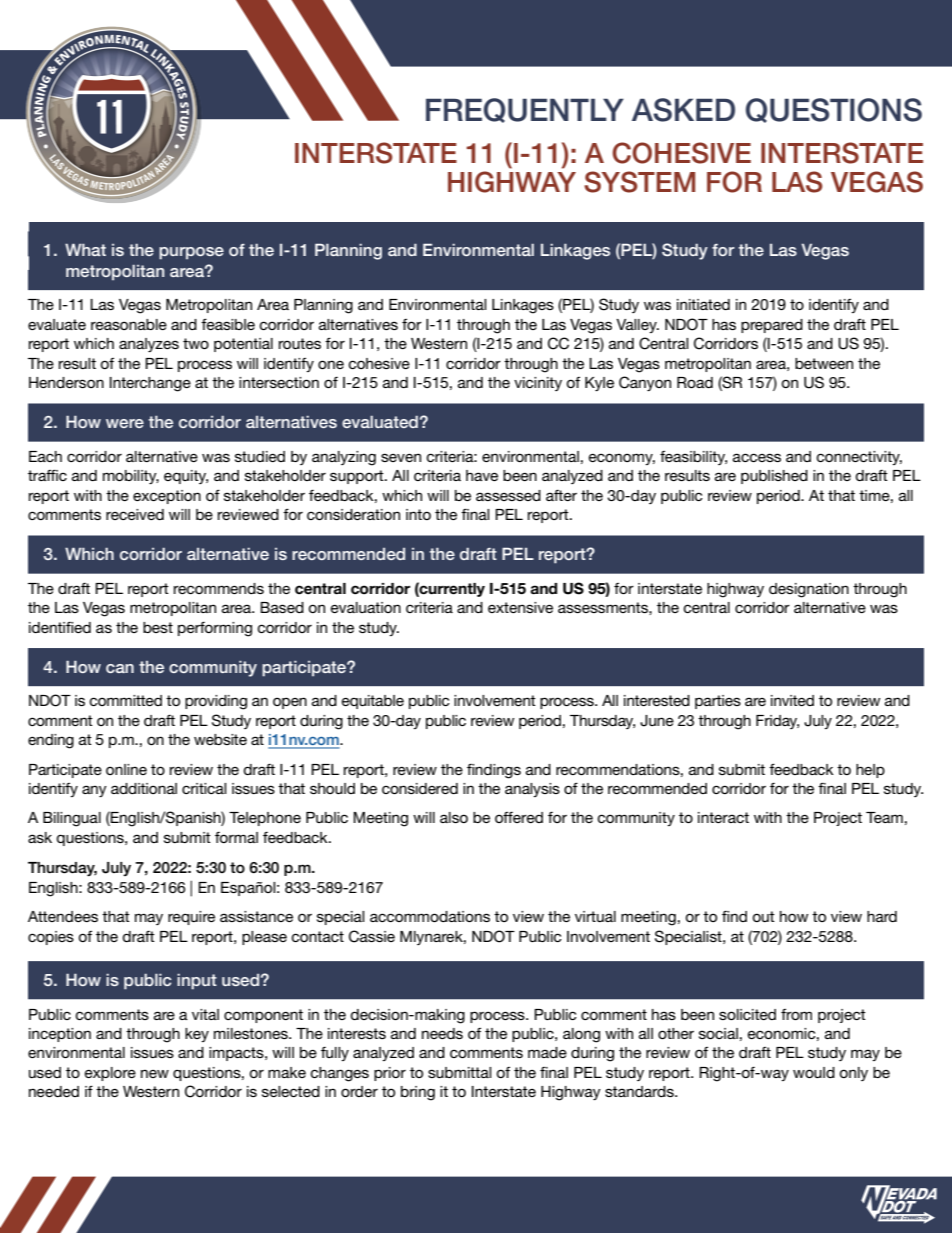 This document has width=952, height=1233. What do you see at coordinates (809, 590) in the document?
I see `designation` at bounding box center [809, 590].
